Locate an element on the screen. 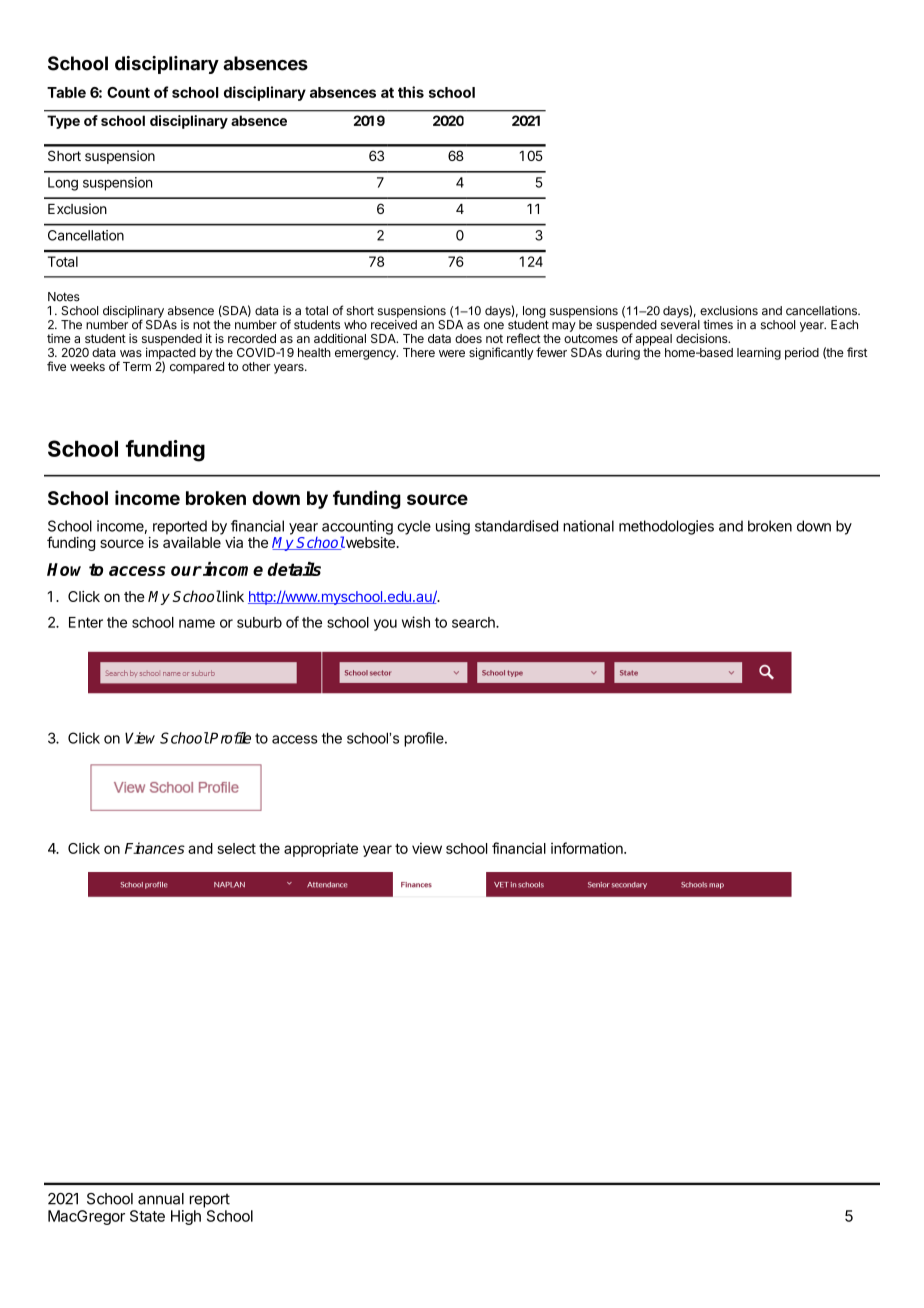 The height and width of the screenshot is (1308, 924). several is located at coordinates (680, 325).
